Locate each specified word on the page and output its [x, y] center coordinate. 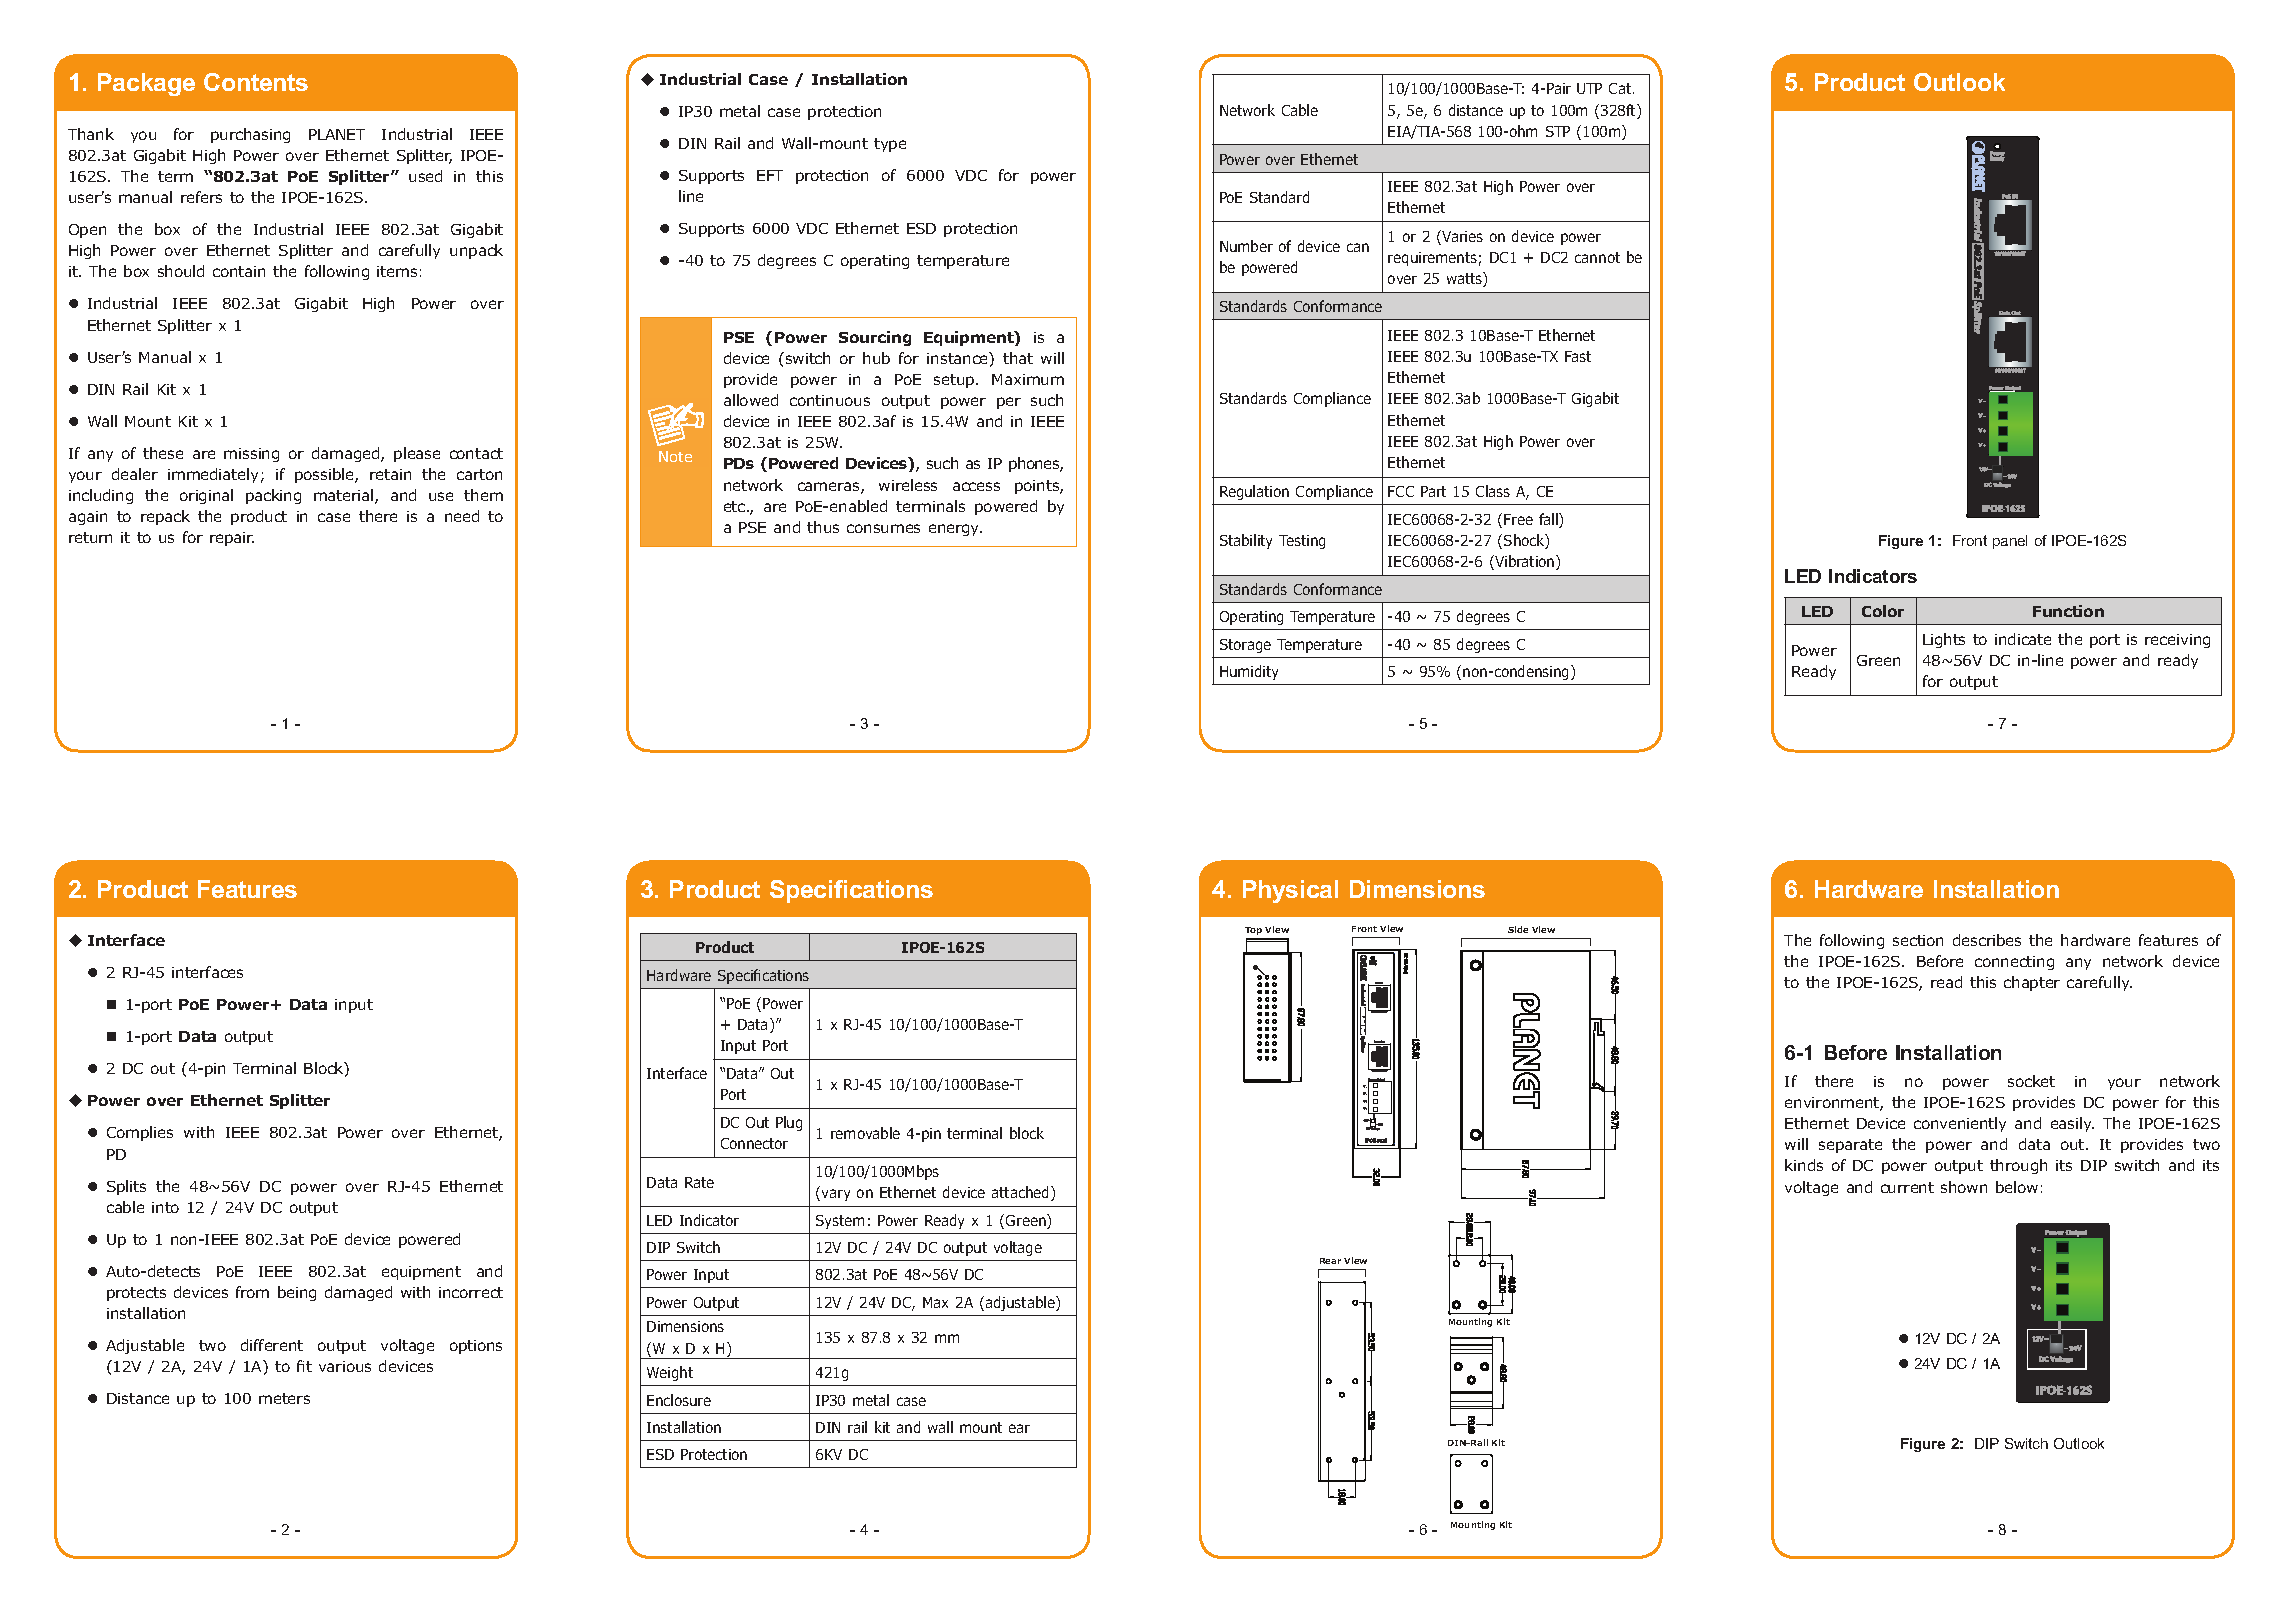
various [345, 1366]
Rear [1330, 1261]
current [1907, 1187]
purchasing [250, 135]
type [890, 145]
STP [1558, 131]
